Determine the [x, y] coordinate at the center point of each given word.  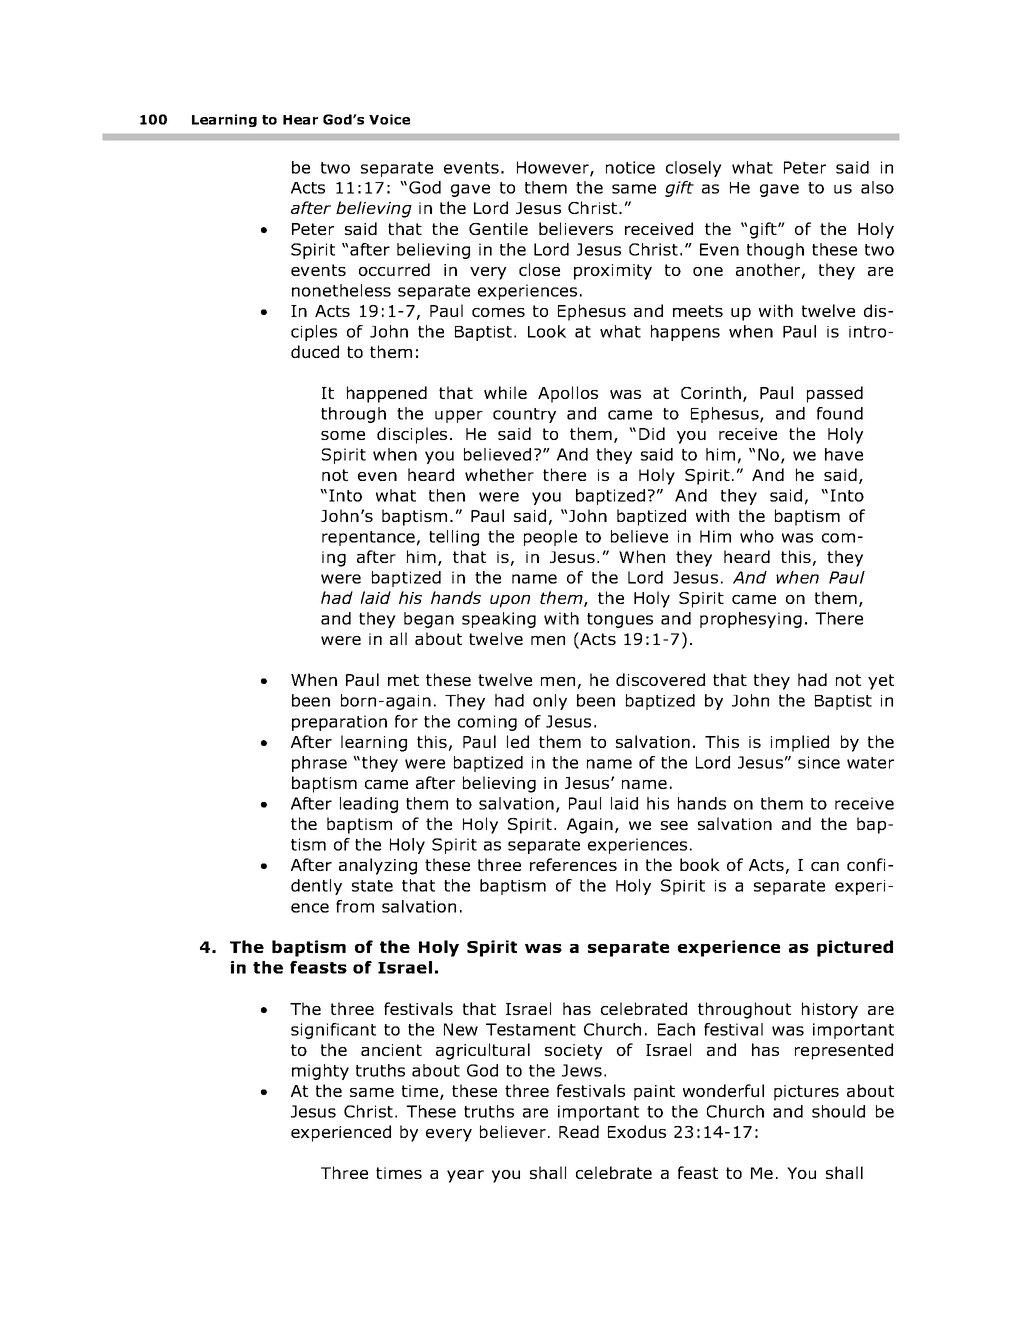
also [877, 187]
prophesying [751, 620]
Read [579, 1131]
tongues [620, 620]
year [465, 1176]
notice [630, 167]
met [403, 680]
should [838, 1111]
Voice [389, 119]
